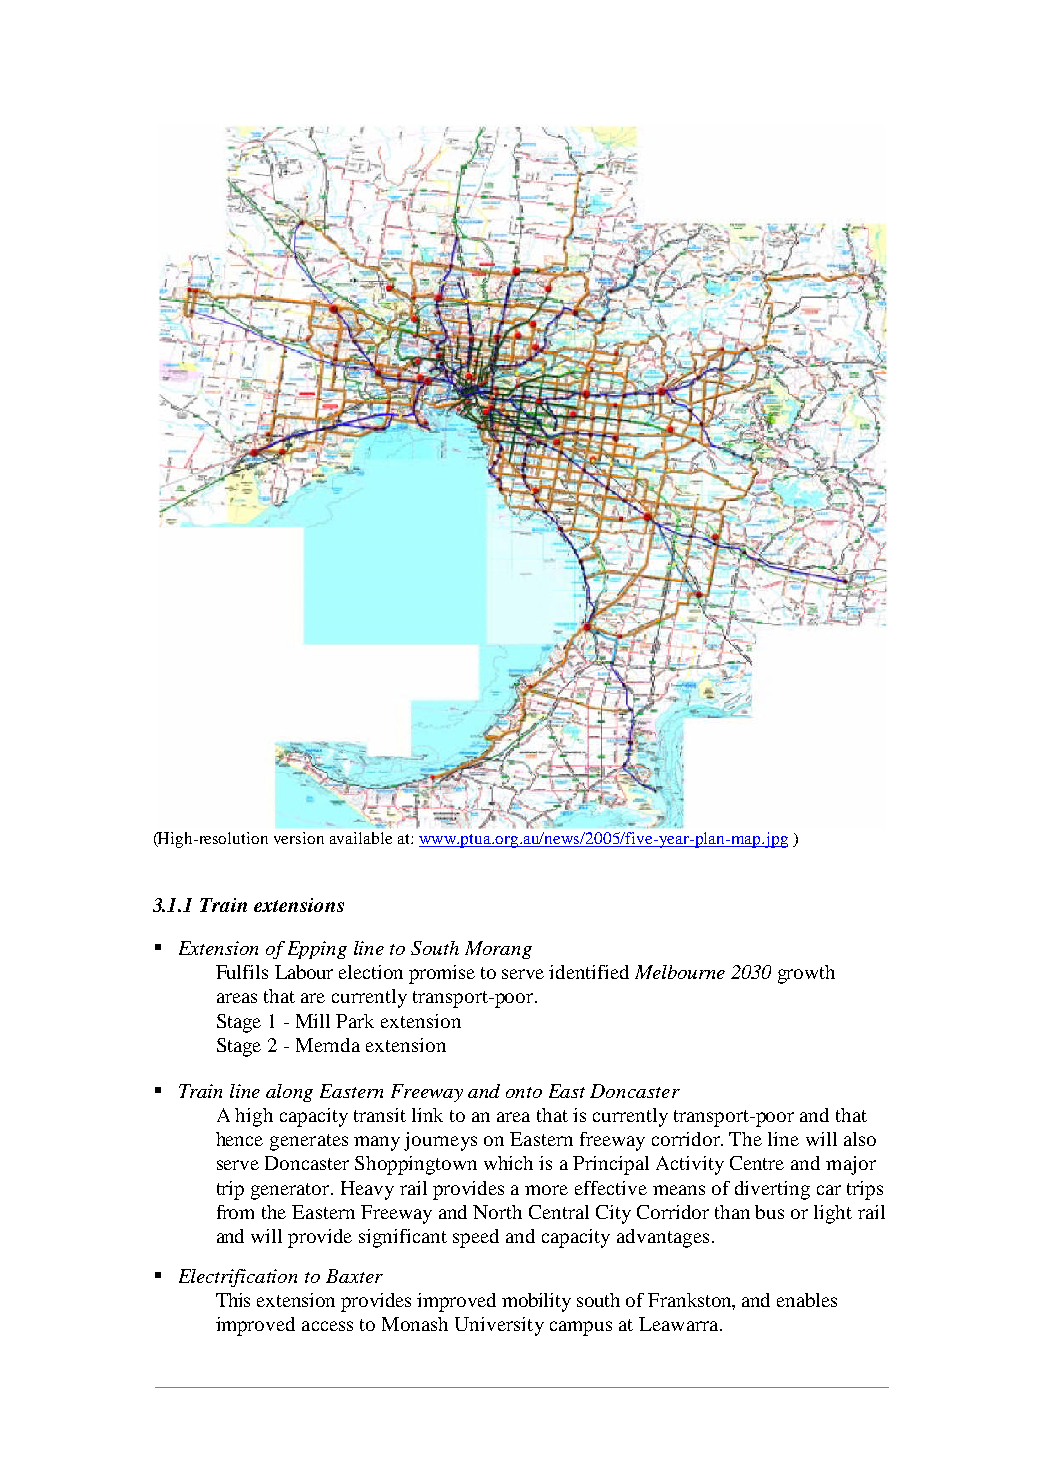  I want to click on also, so click(860, 1139).
